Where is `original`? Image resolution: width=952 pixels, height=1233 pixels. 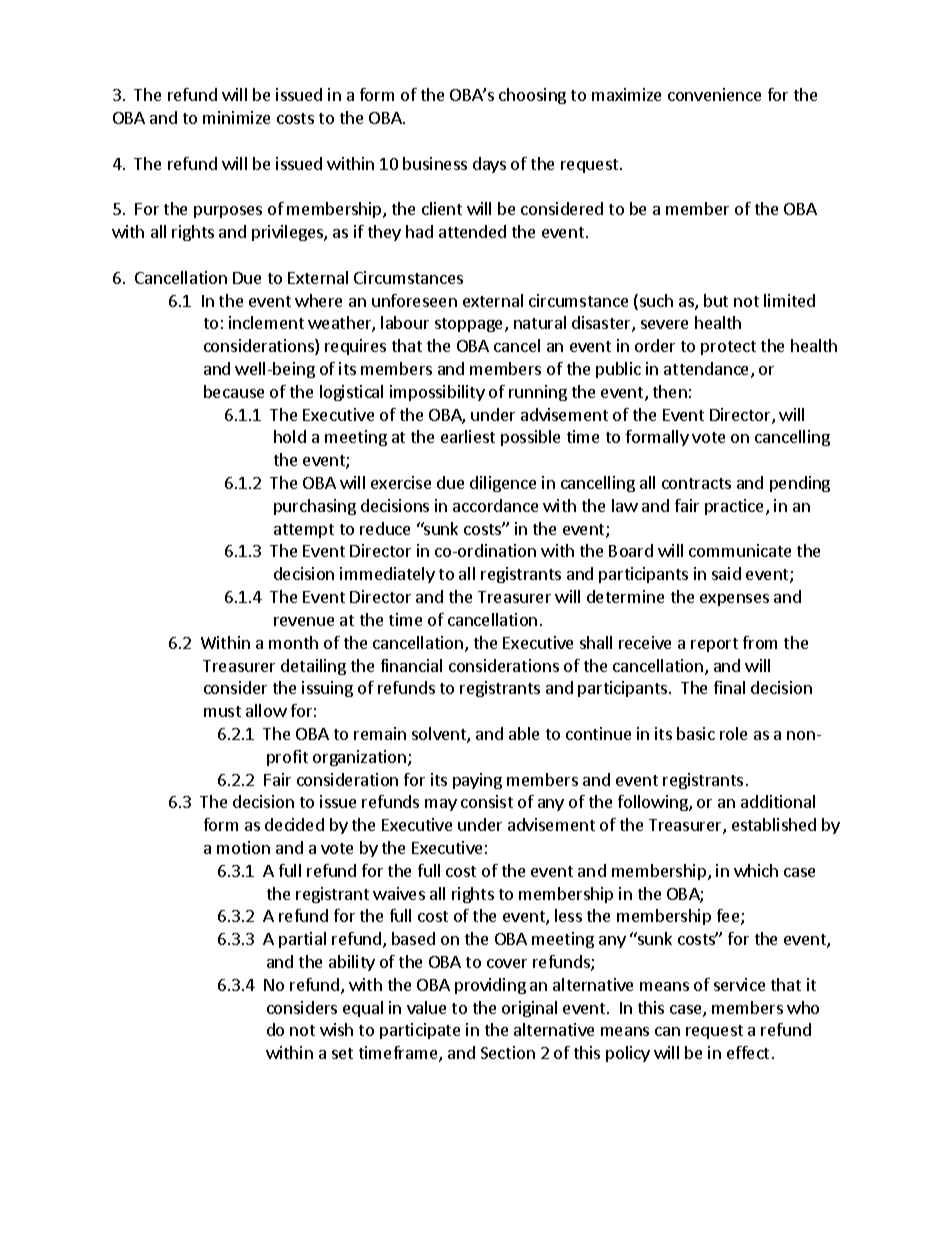
original is located at coordinates (529, 1009).
